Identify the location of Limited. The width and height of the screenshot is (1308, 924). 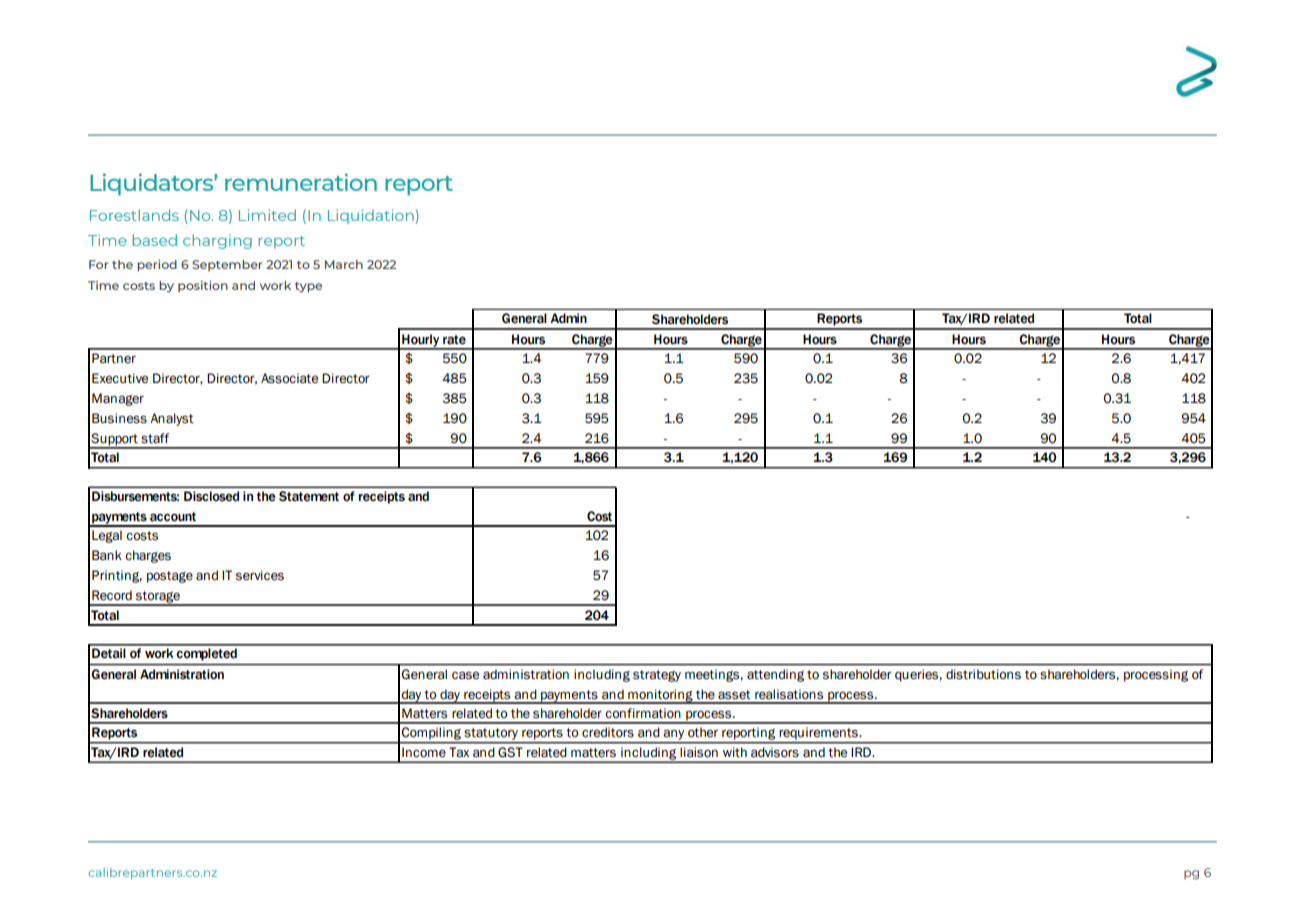
(267, 215).
